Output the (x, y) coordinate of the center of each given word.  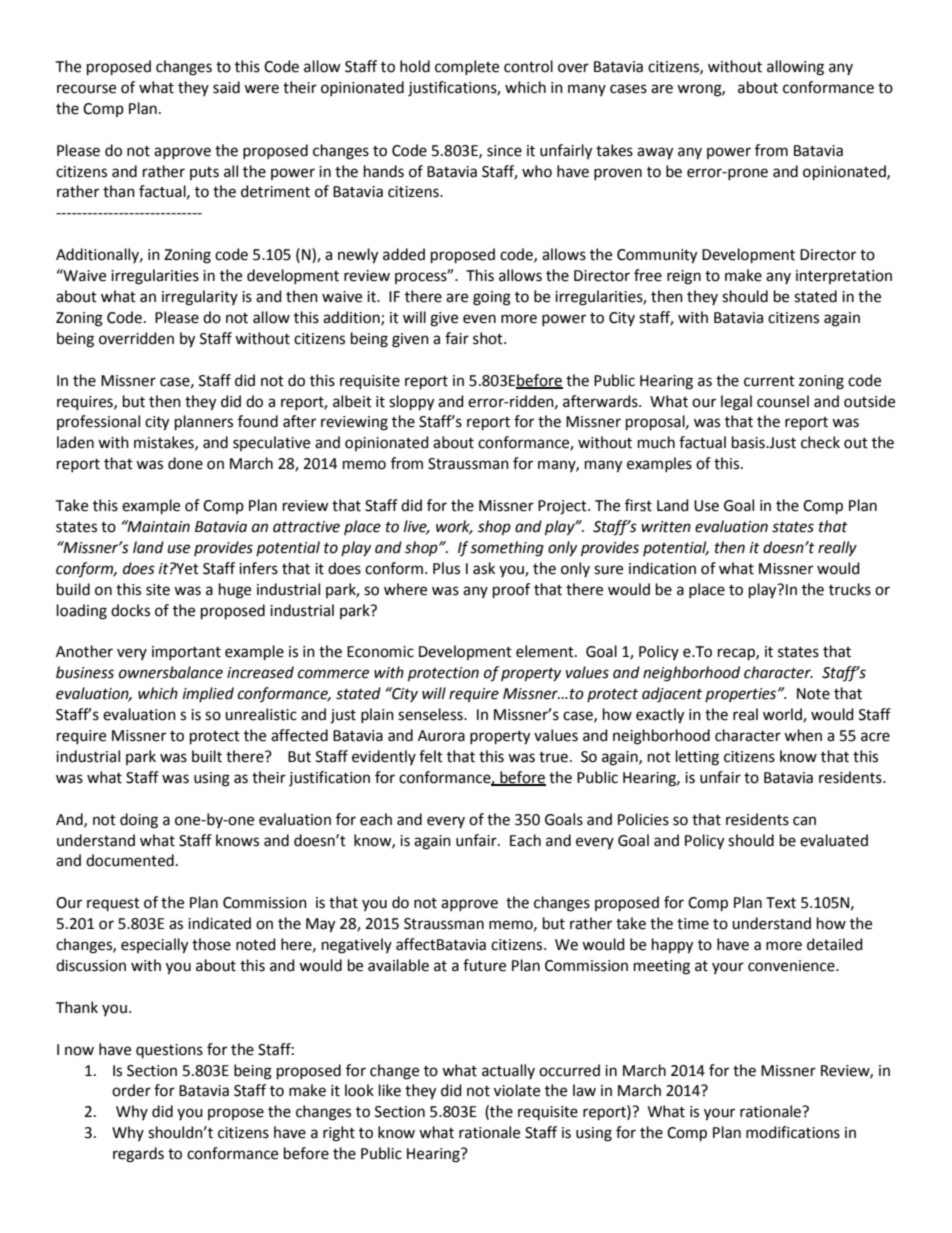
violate (517, 1090)
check (820, 442)
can (804, 821)
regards (138, 1155)
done (185, 463)
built (207, 756)
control (528, 66)
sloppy (411, 403)
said (226, 87)
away (655, 153)
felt (431, 756)
